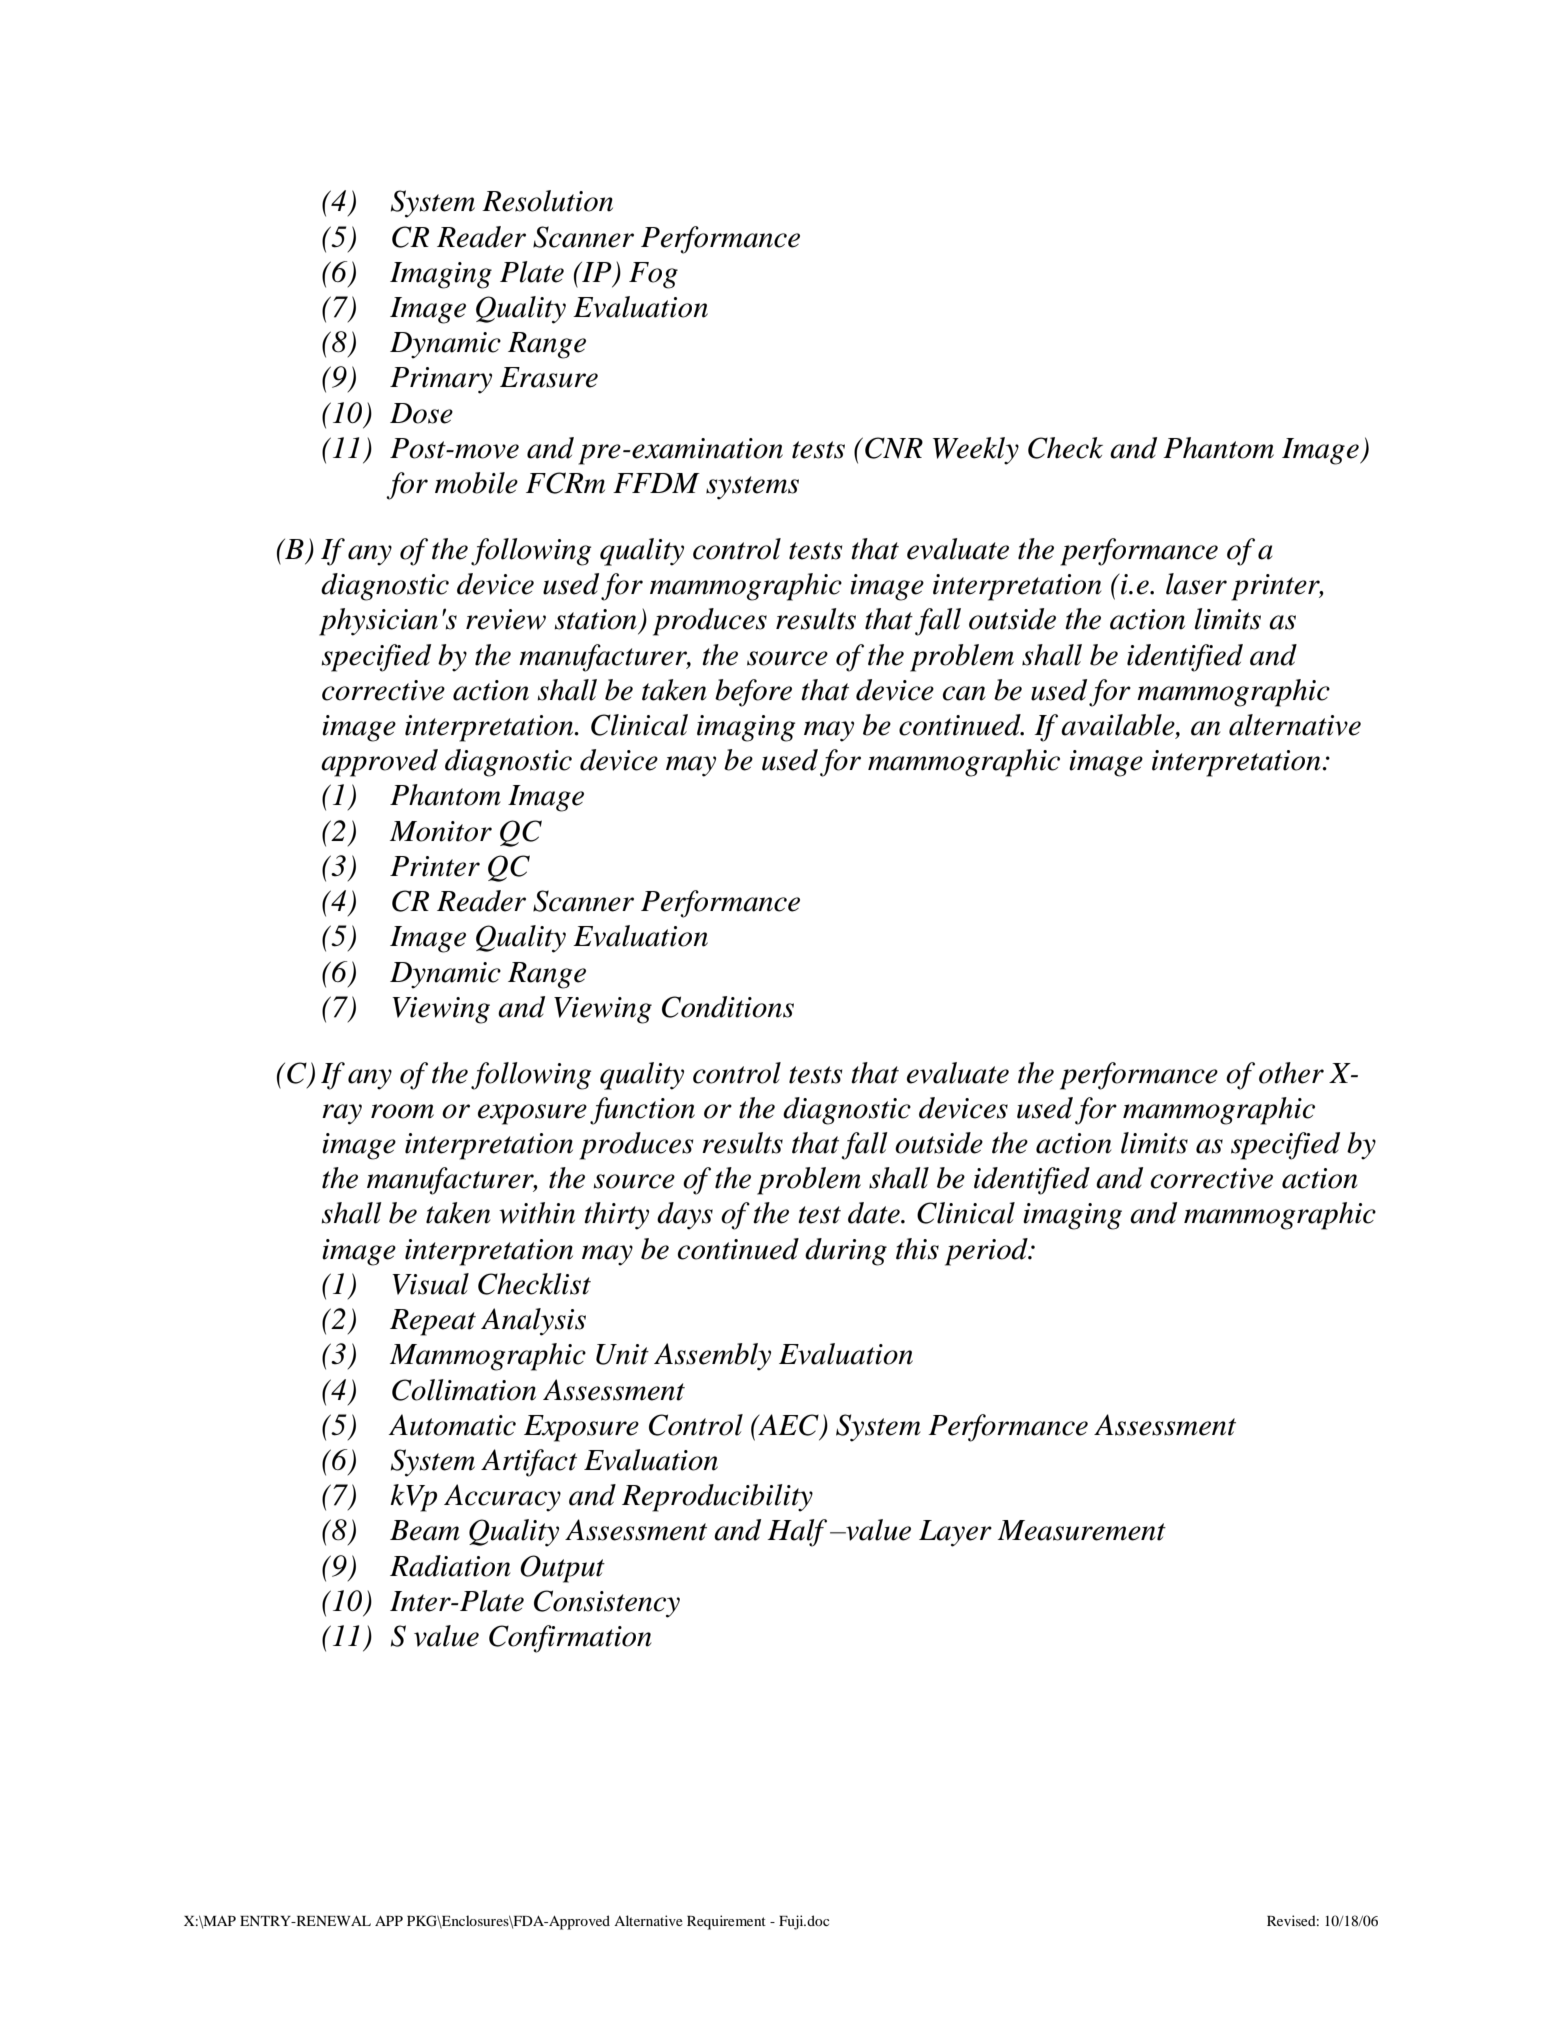 The width and height of the screenshot is (1562, 2021). What do you see at coordinates (1082, 1530) in the screenshot?
I see `Measurement` at bounding box center [1082, 1530].
